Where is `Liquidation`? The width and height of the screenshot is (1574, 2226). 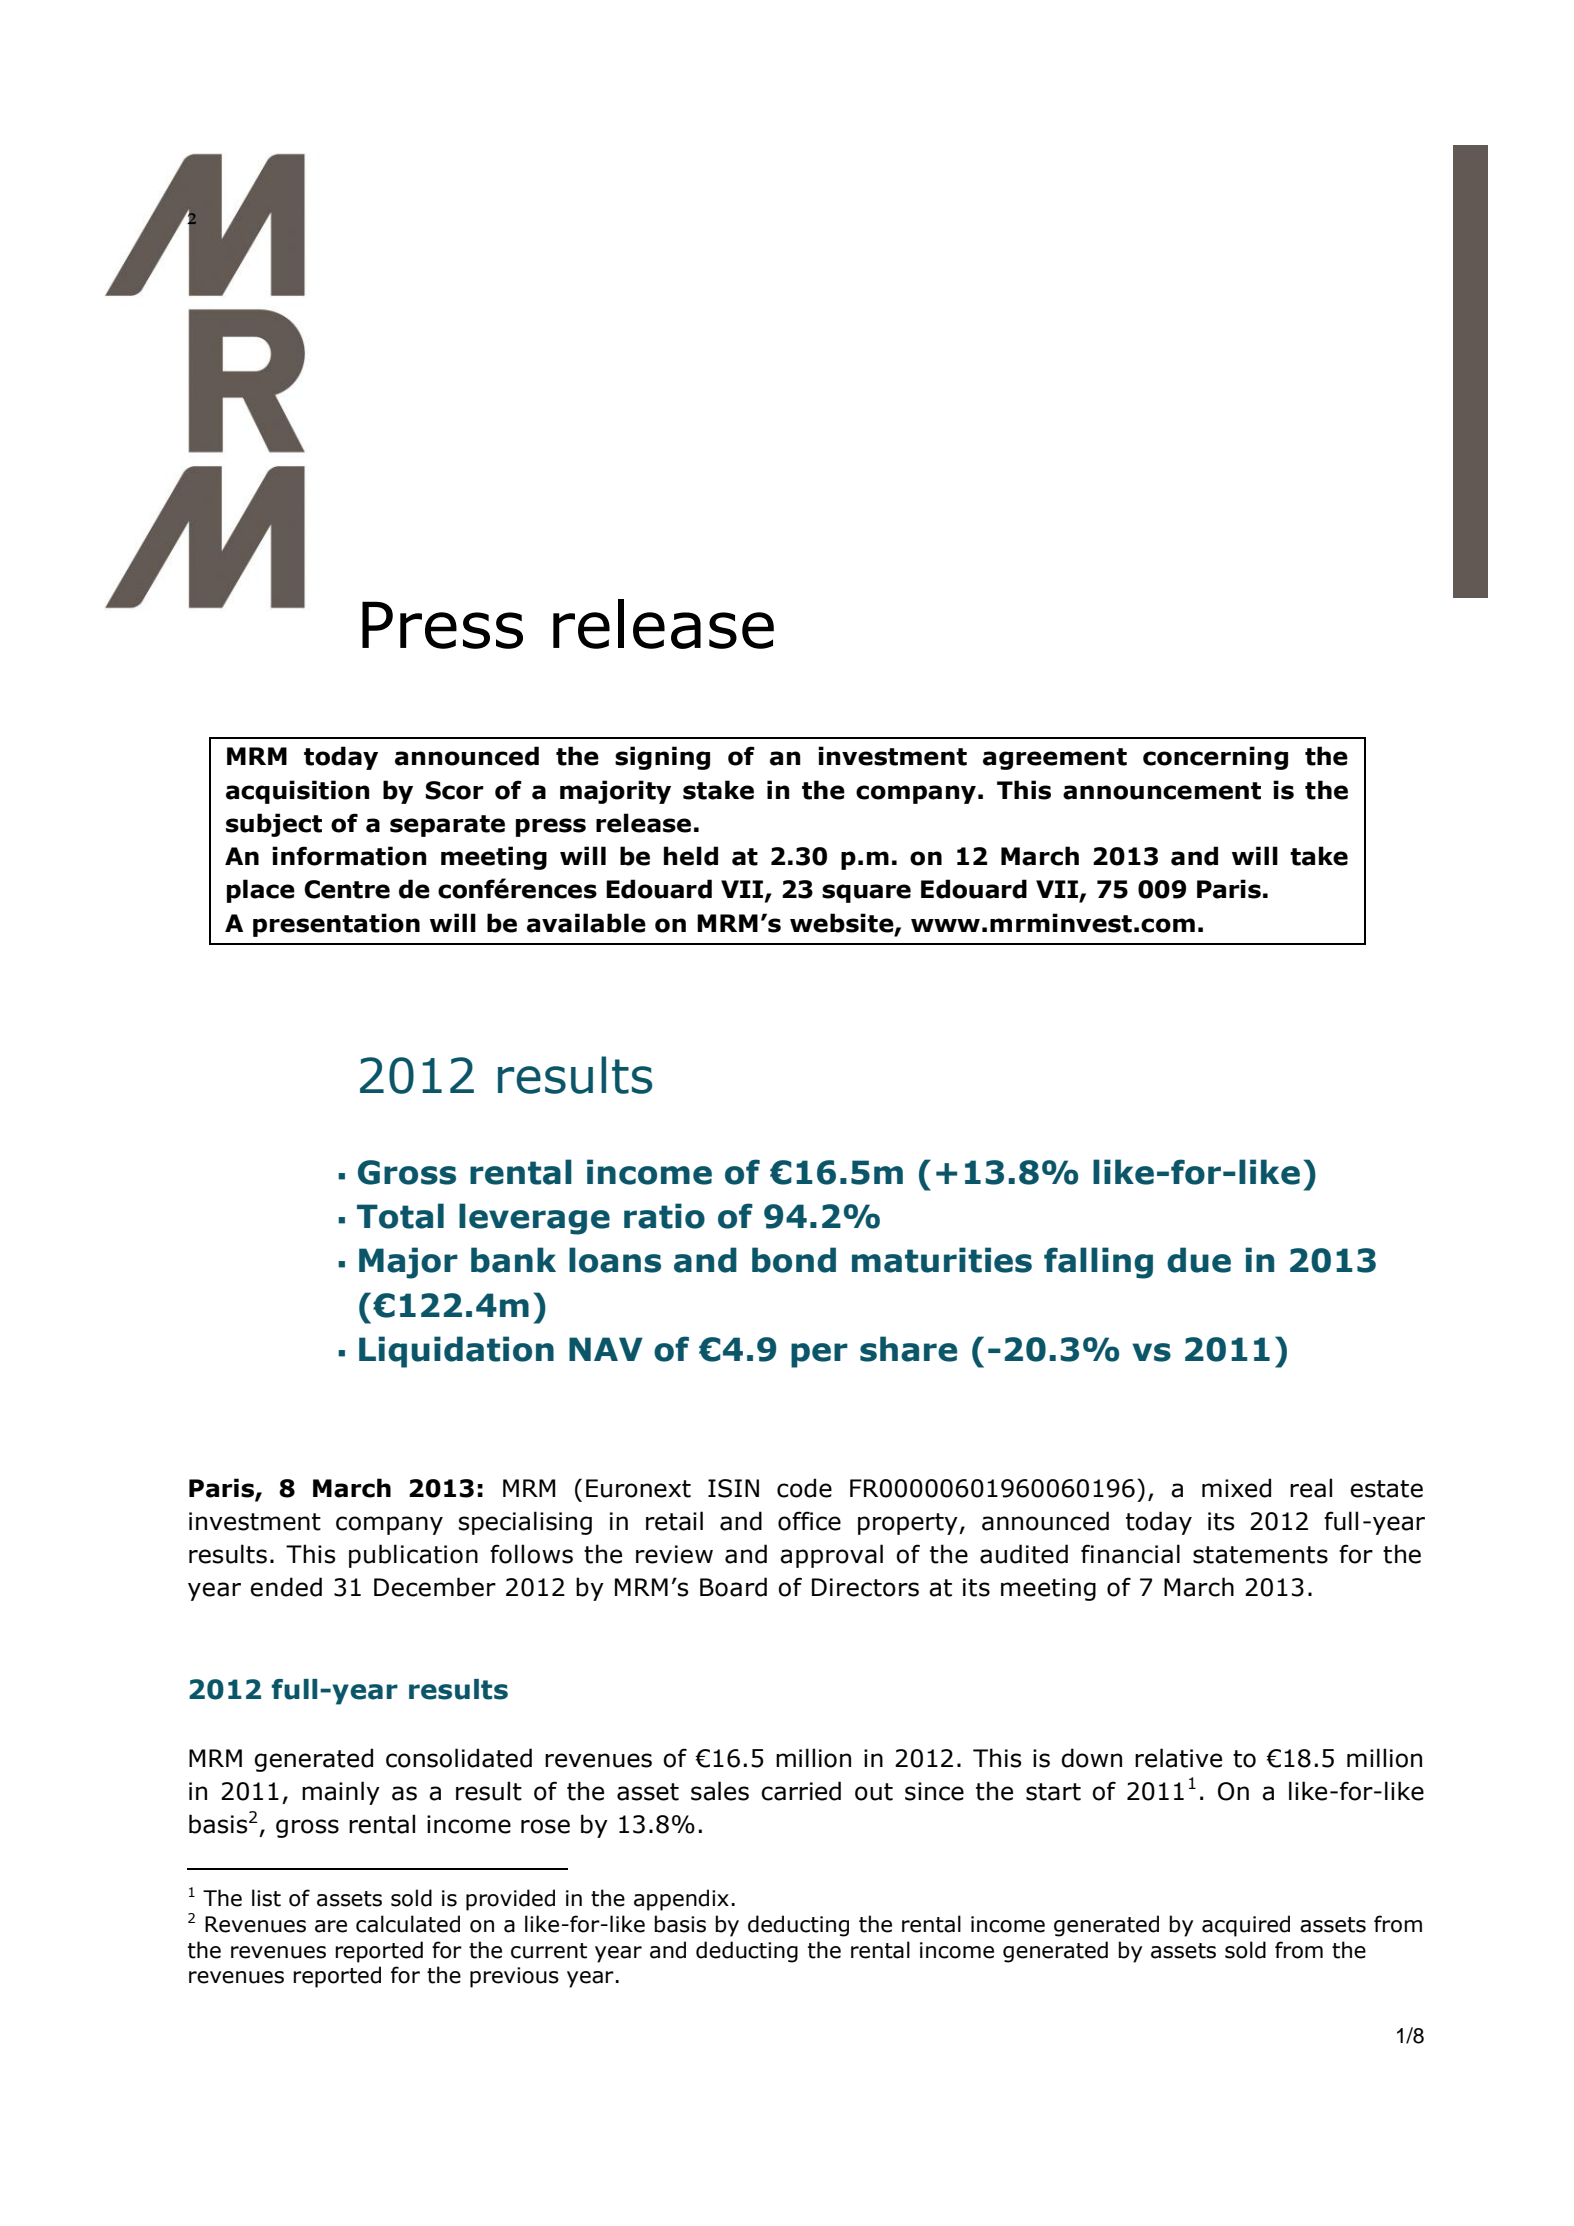 Liquidation is located at coordinates (456, 1352).
